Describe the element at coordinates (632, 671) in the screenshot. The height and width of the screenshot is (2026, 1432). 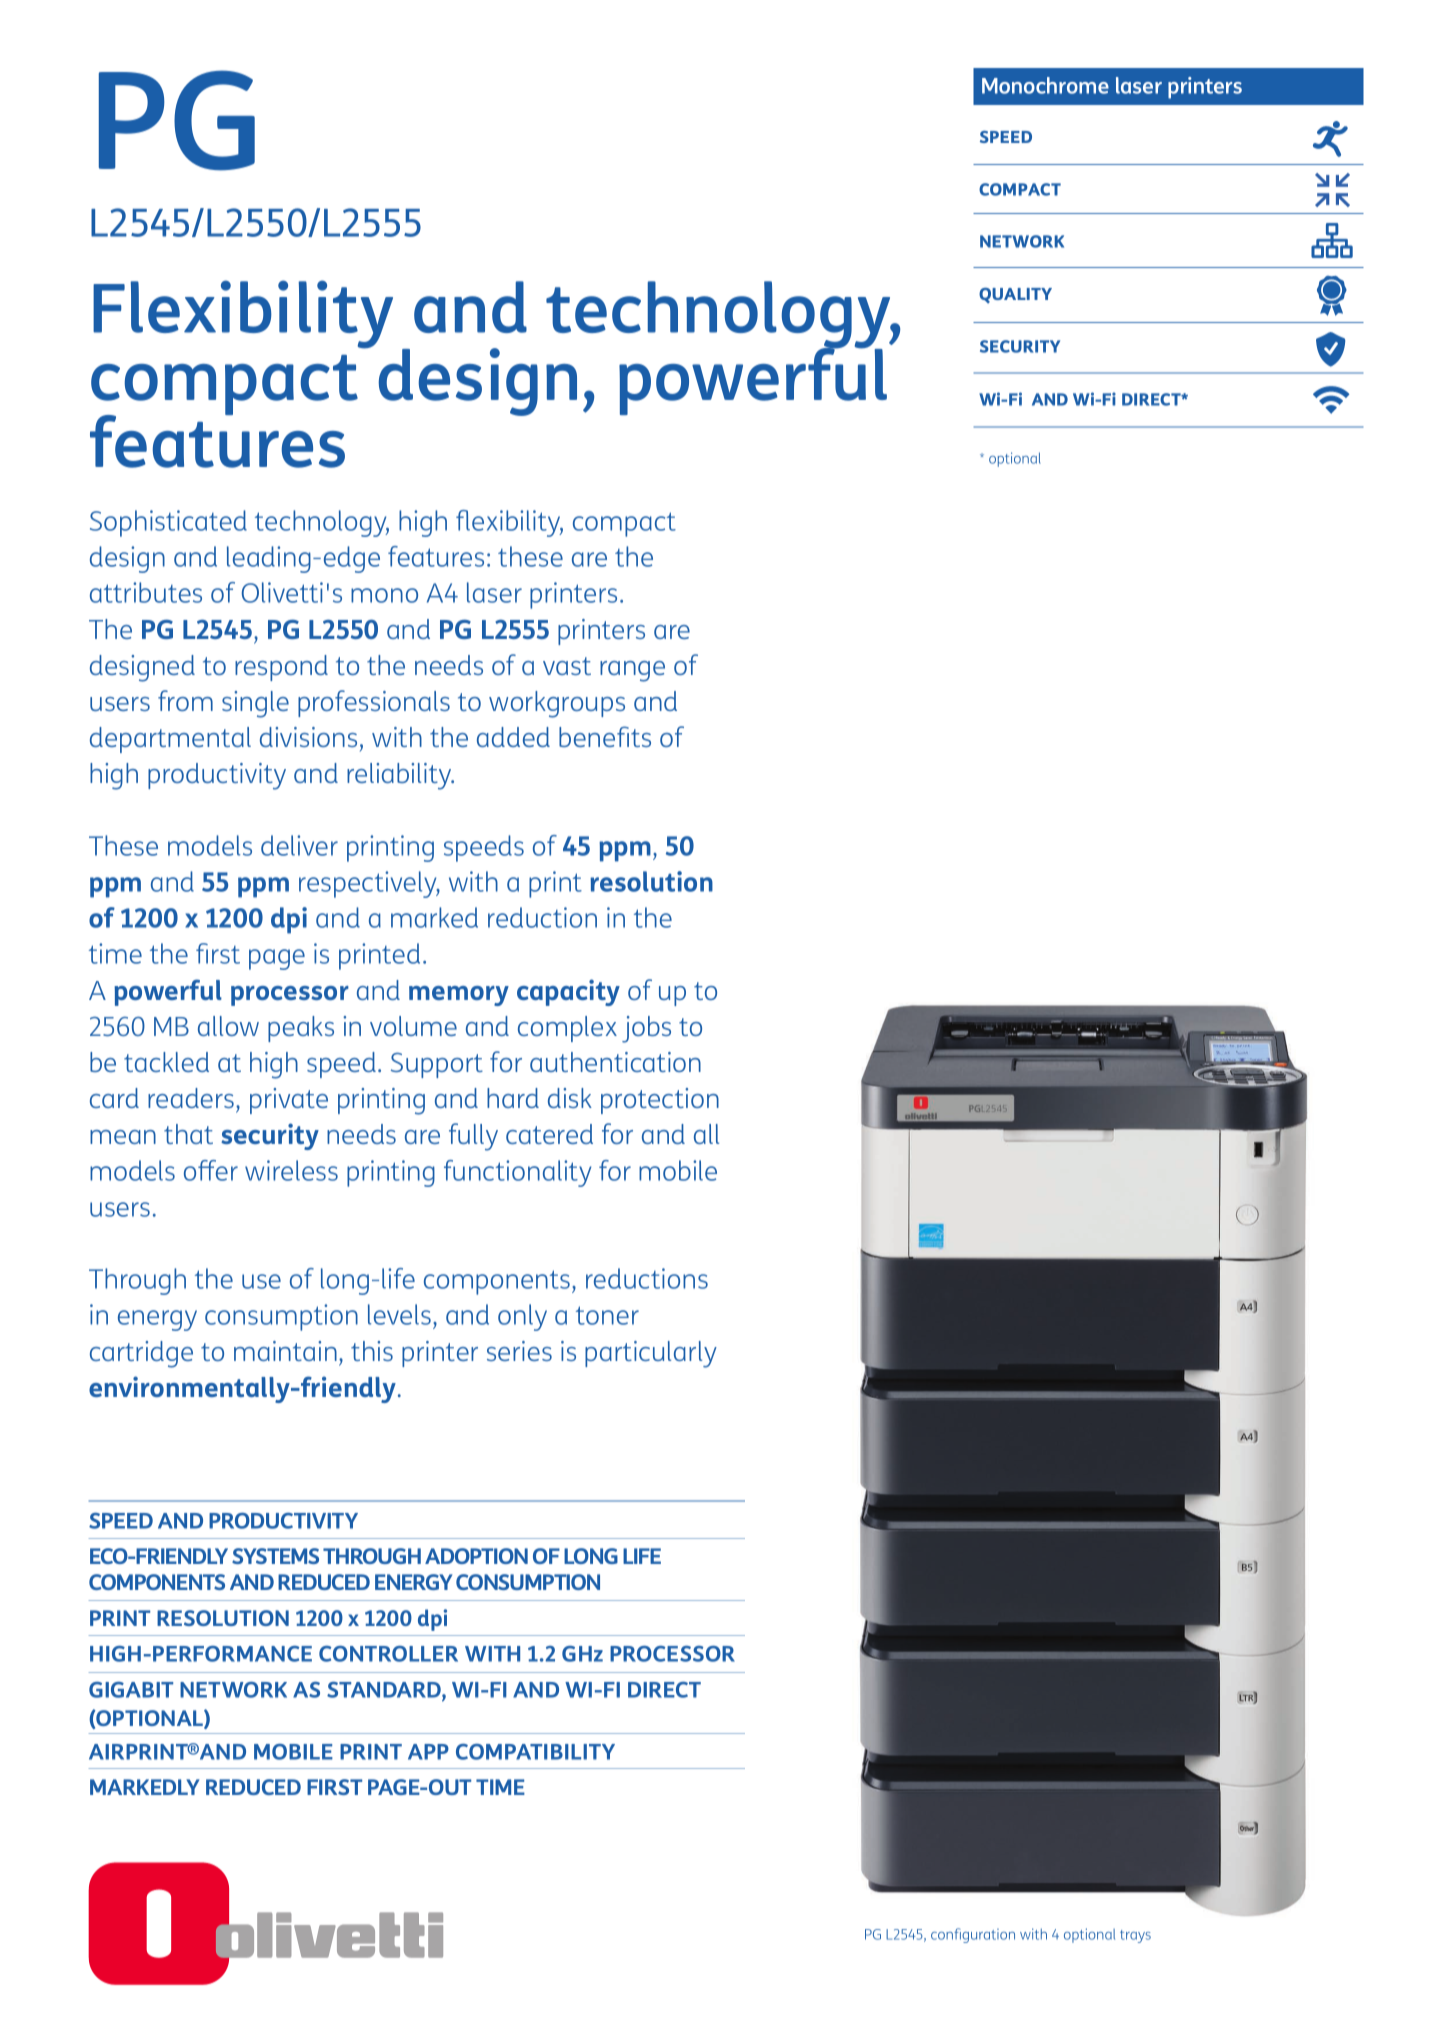
I see `range` at that location.
